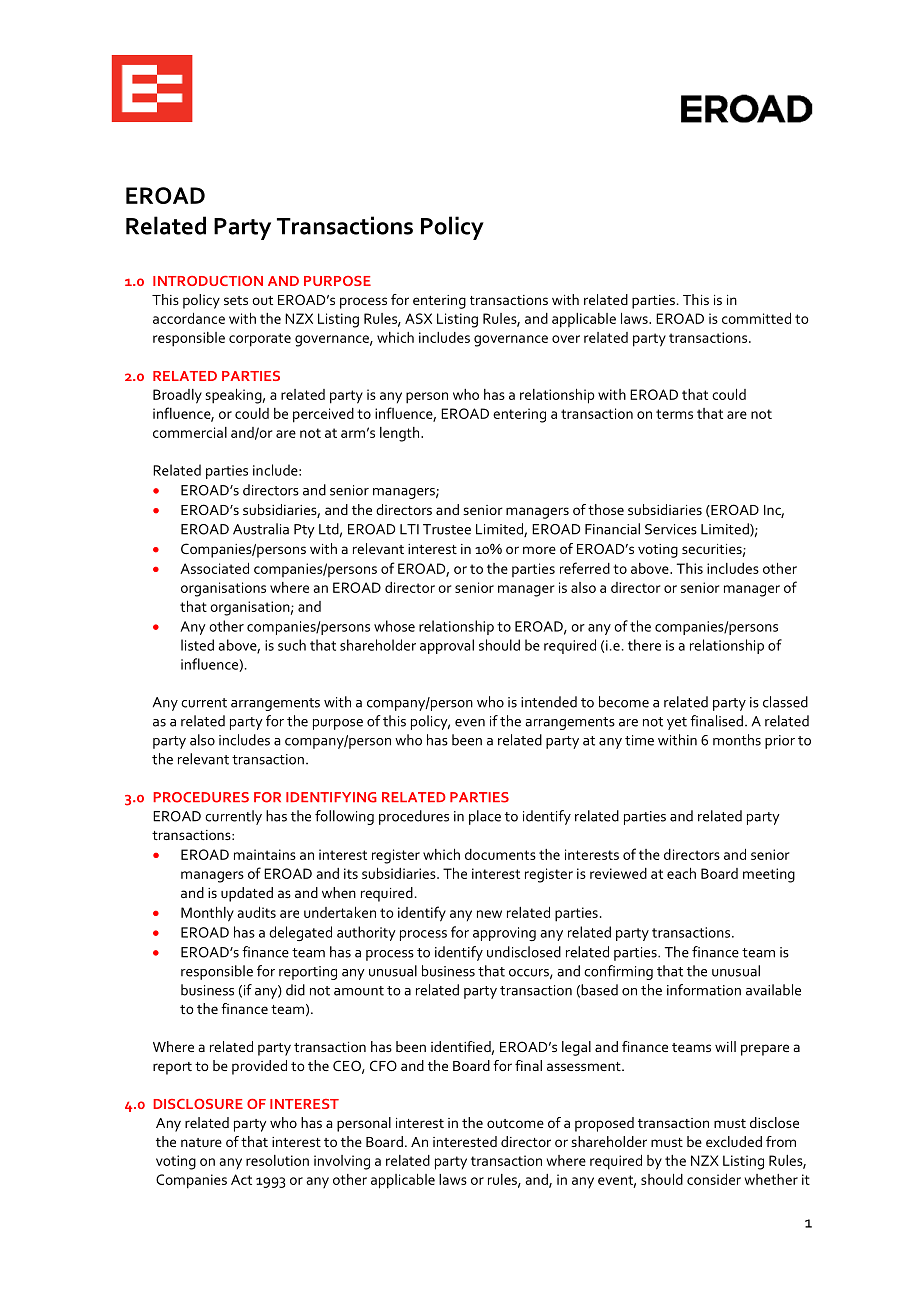  Describe the element at coordinates (756, 318) in the screenshot. I see `committed` at that location.
